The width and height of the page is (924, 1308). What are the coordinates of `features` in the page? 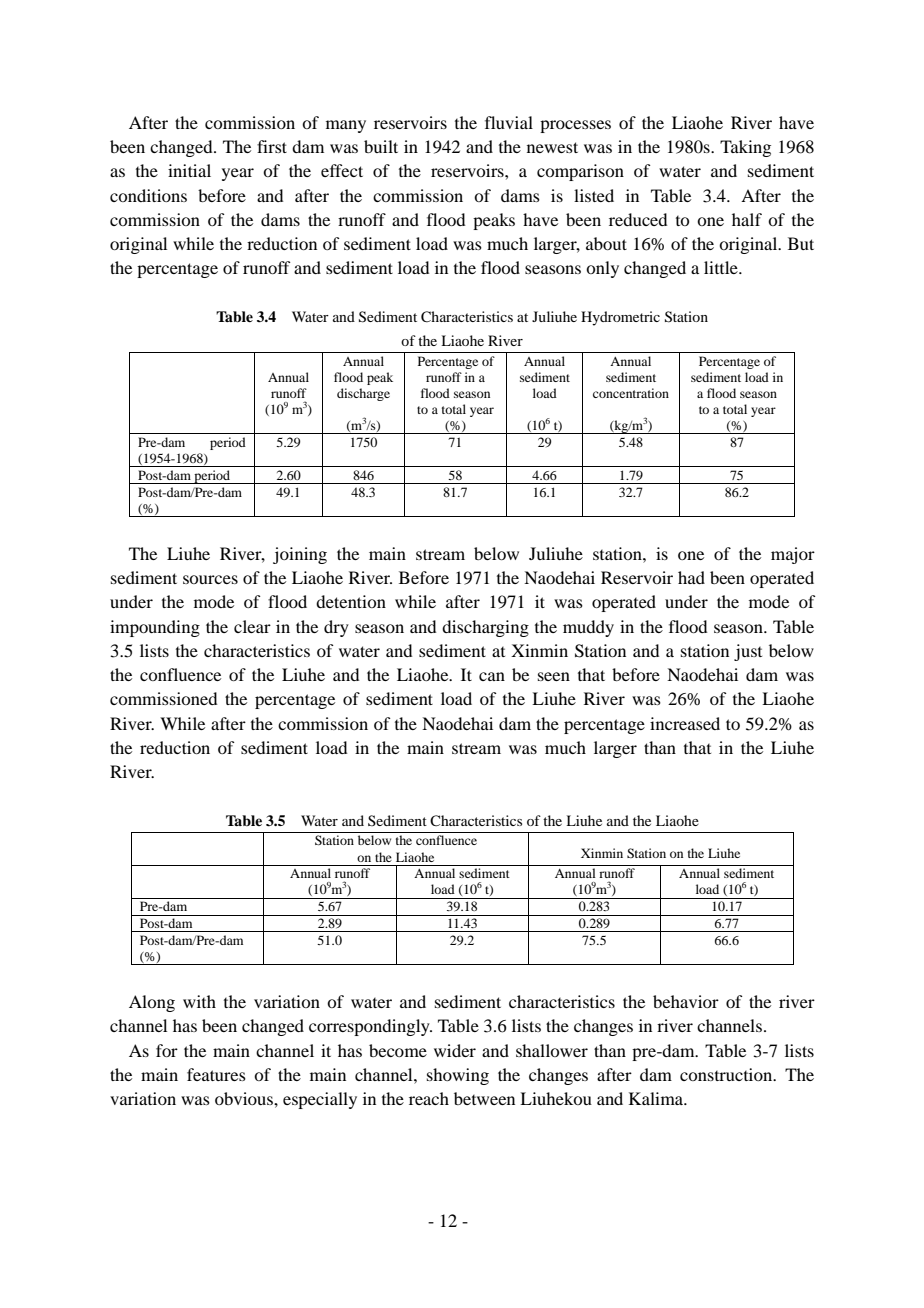 It's located at (216, 1074).
